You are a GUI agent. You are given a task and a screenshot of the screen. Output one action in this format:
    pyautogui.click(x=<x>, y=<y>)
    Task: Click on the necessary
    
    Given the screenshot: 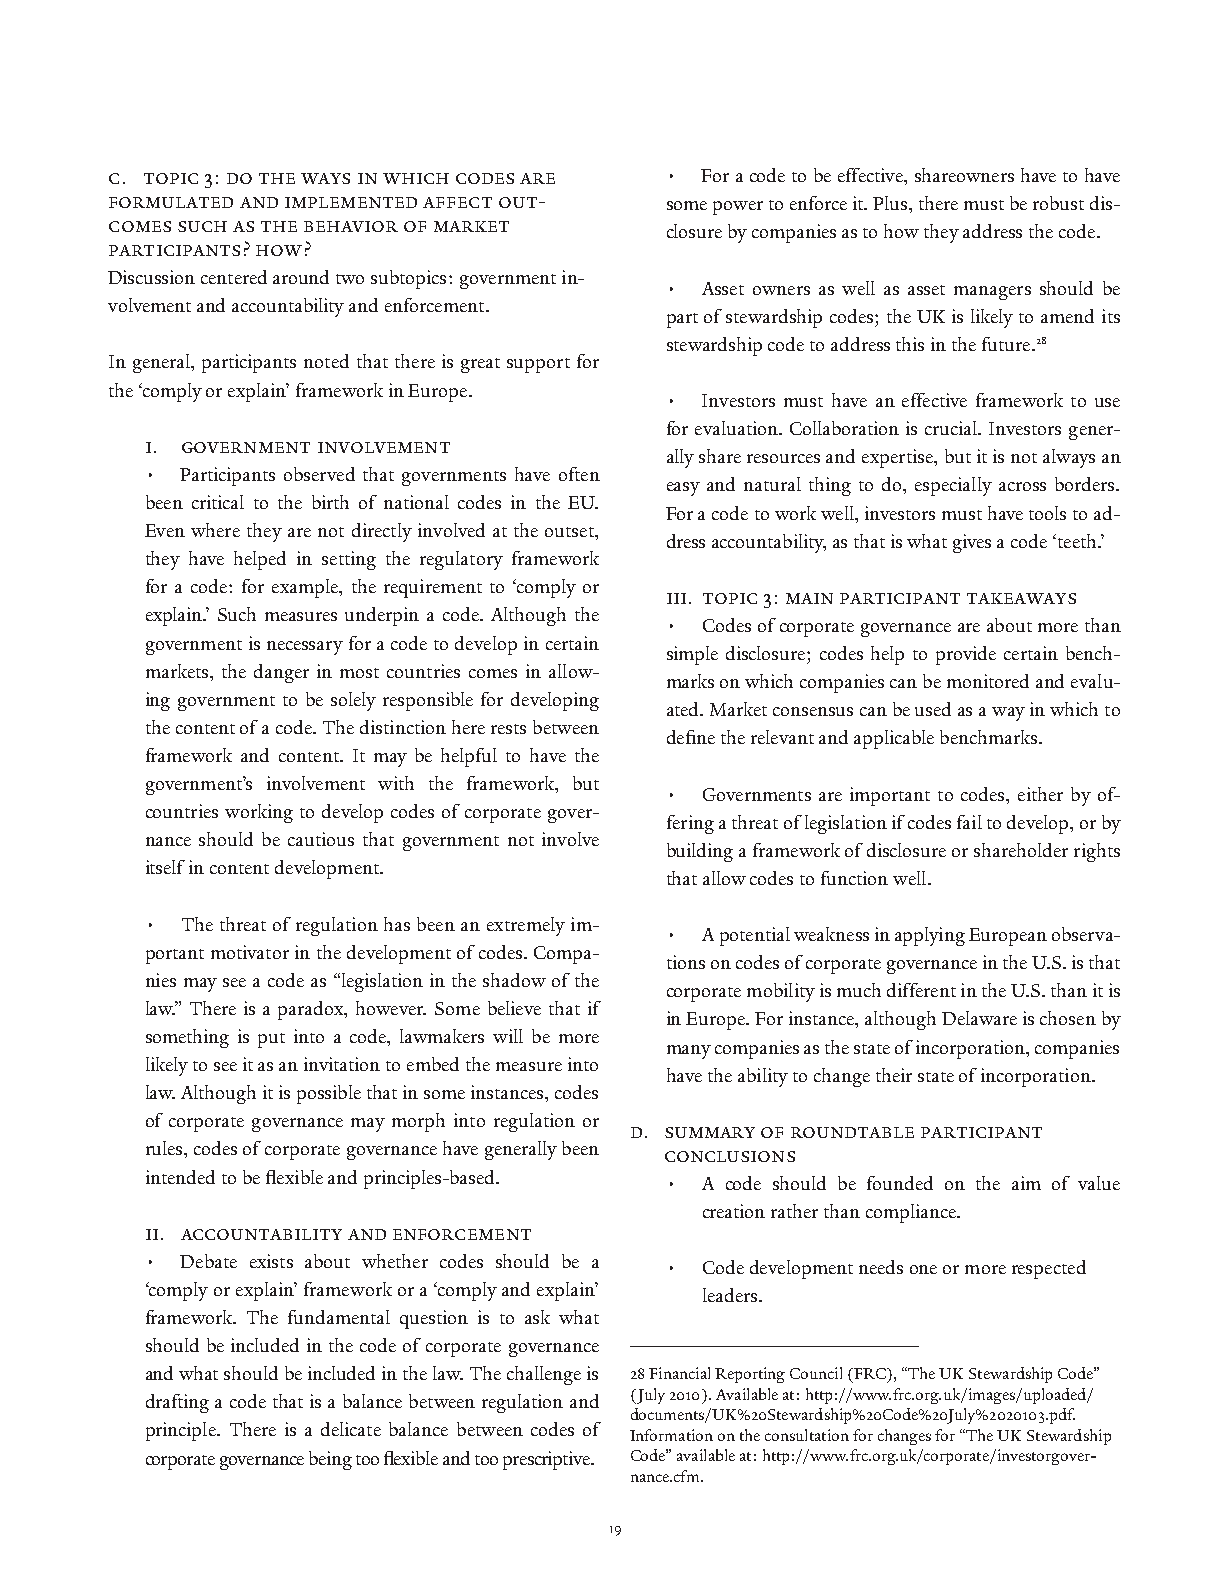 What is the action you would take?
    pyautogui.click(x=305, y=648)
